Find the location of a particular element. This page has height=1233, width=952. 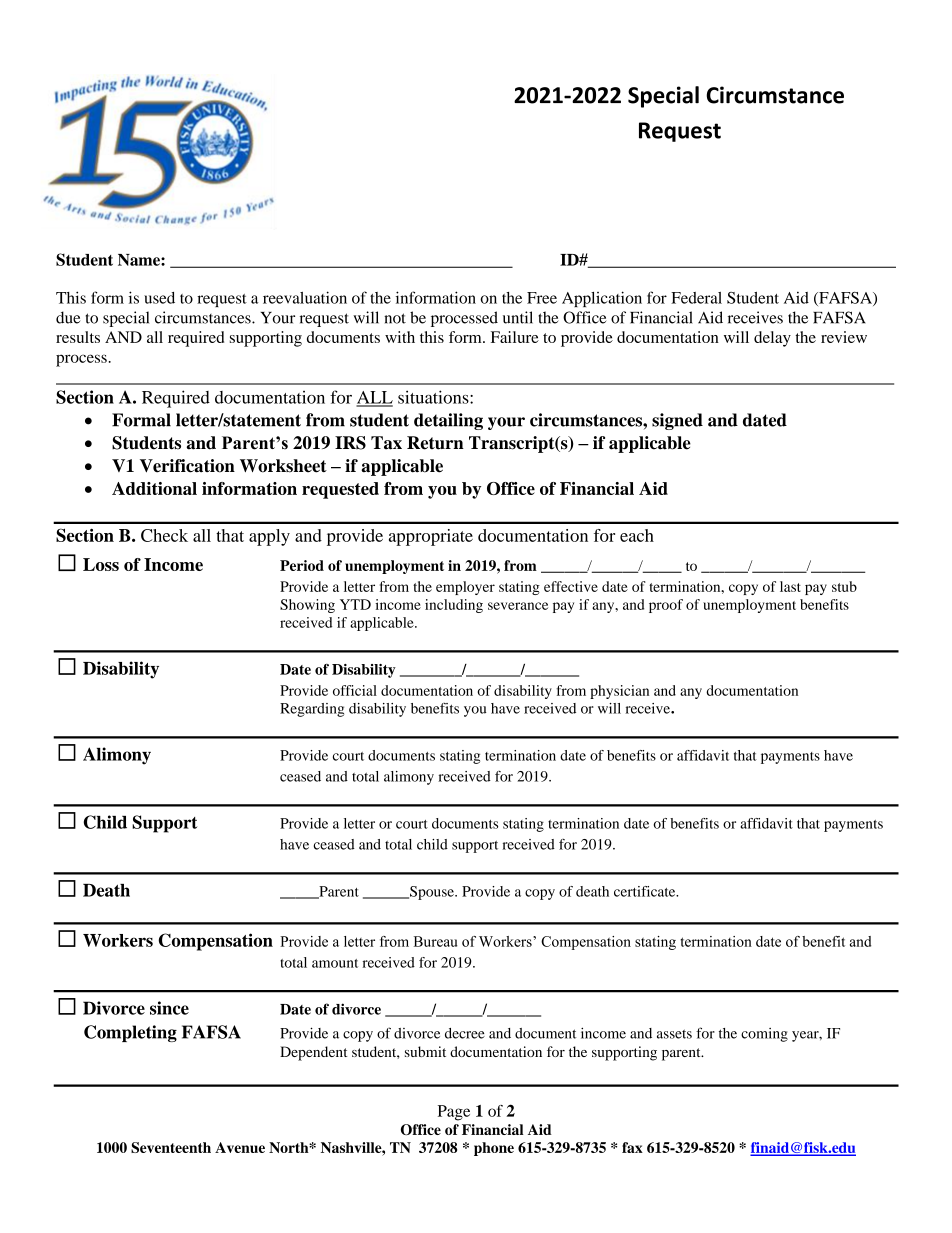

Check is located at coordinates (164, 535).
